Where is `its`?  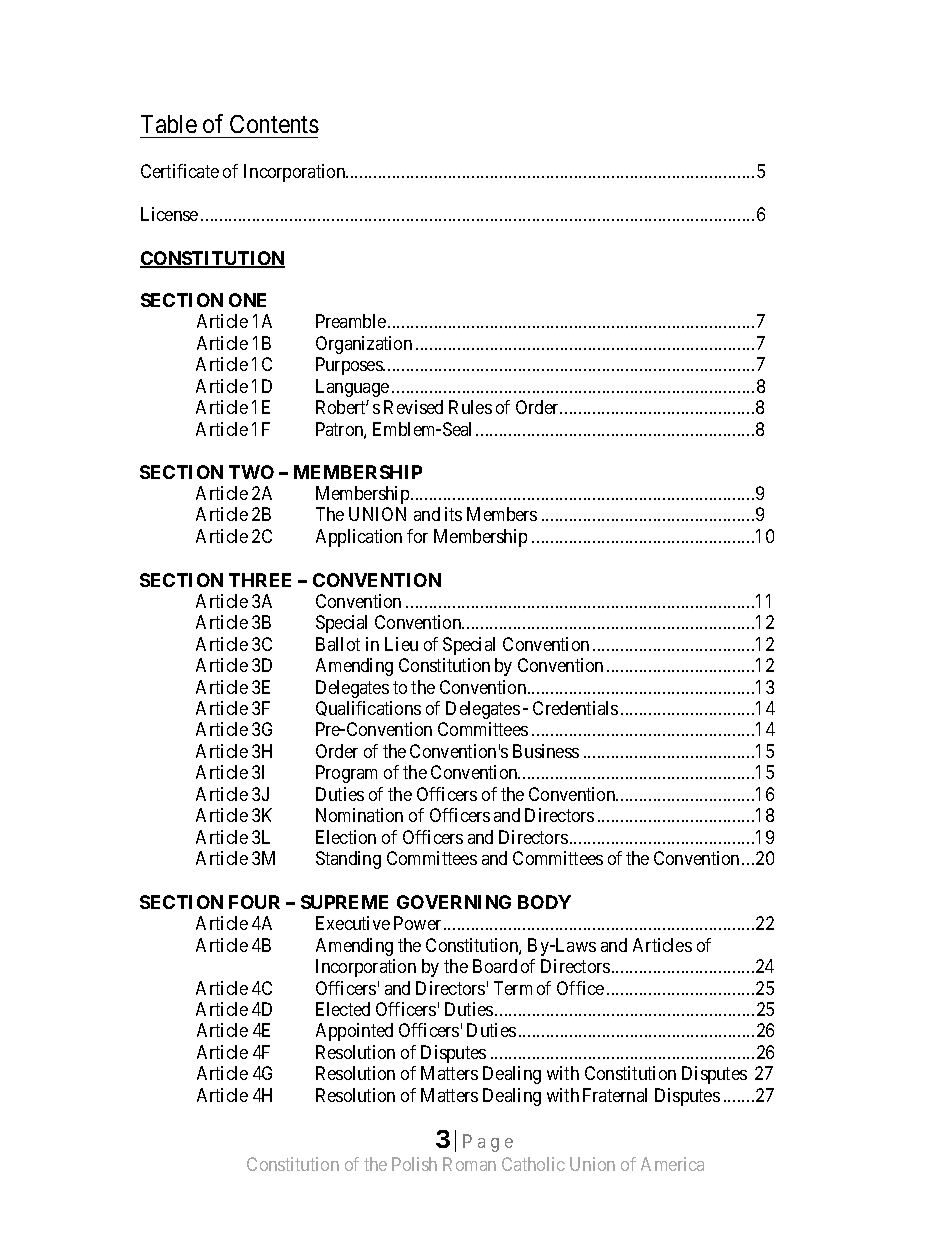 its is located at coordinates (453, 514).
